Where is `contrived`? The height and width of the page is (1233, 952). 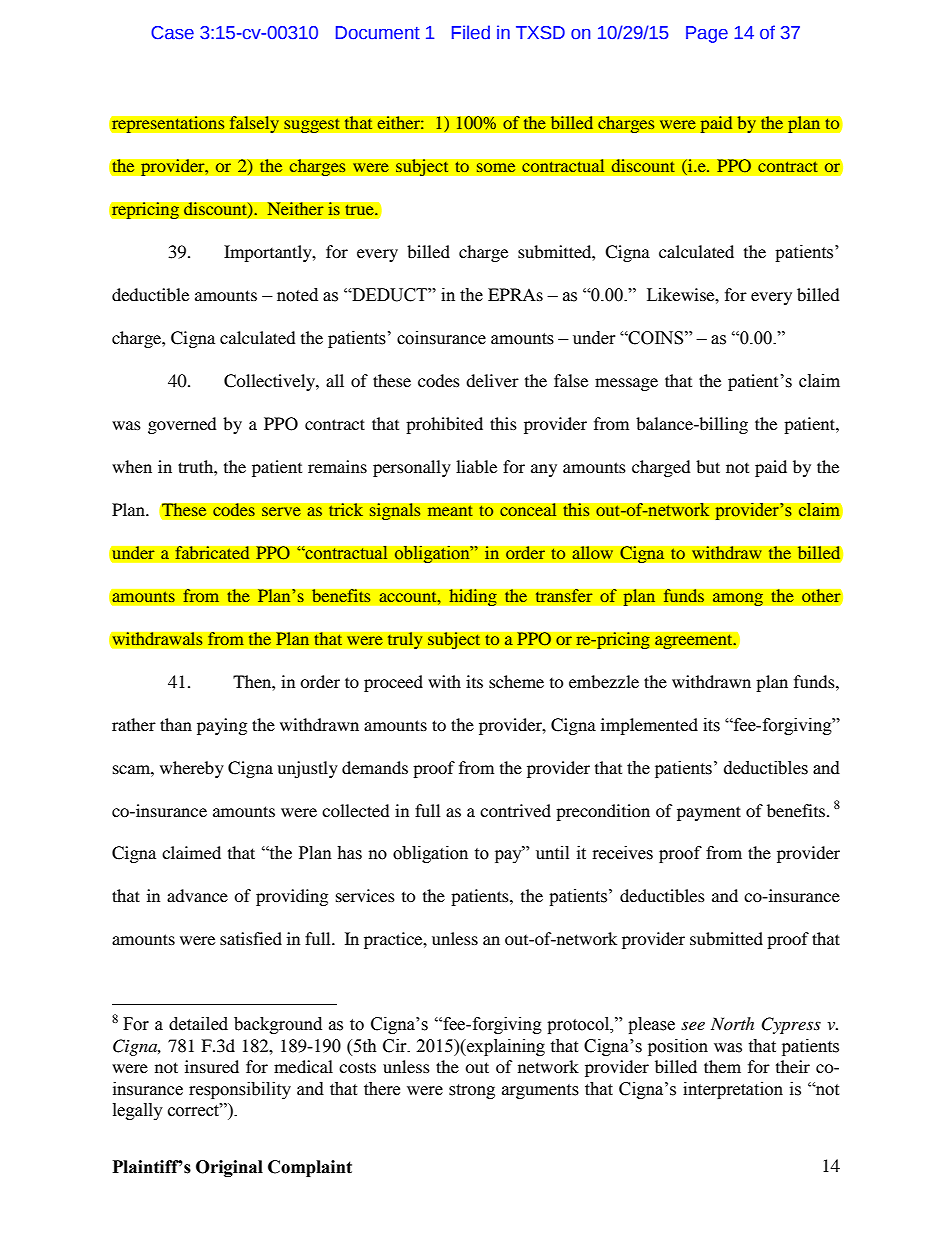 contrived is located at coordinates (515, 810).
